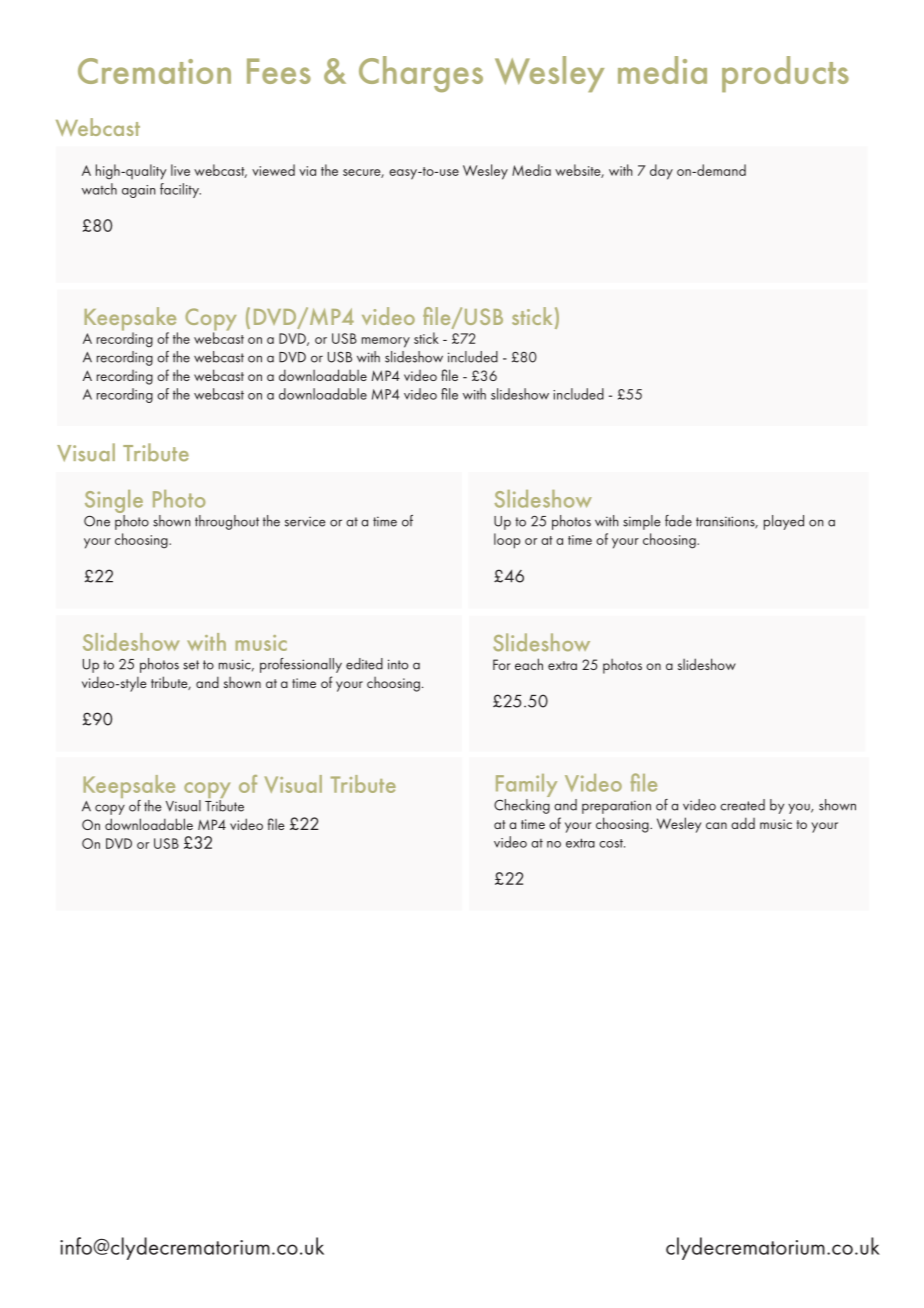  Describe the element at coordinates (522, 805) in the image. I see `Checking` at that location.
